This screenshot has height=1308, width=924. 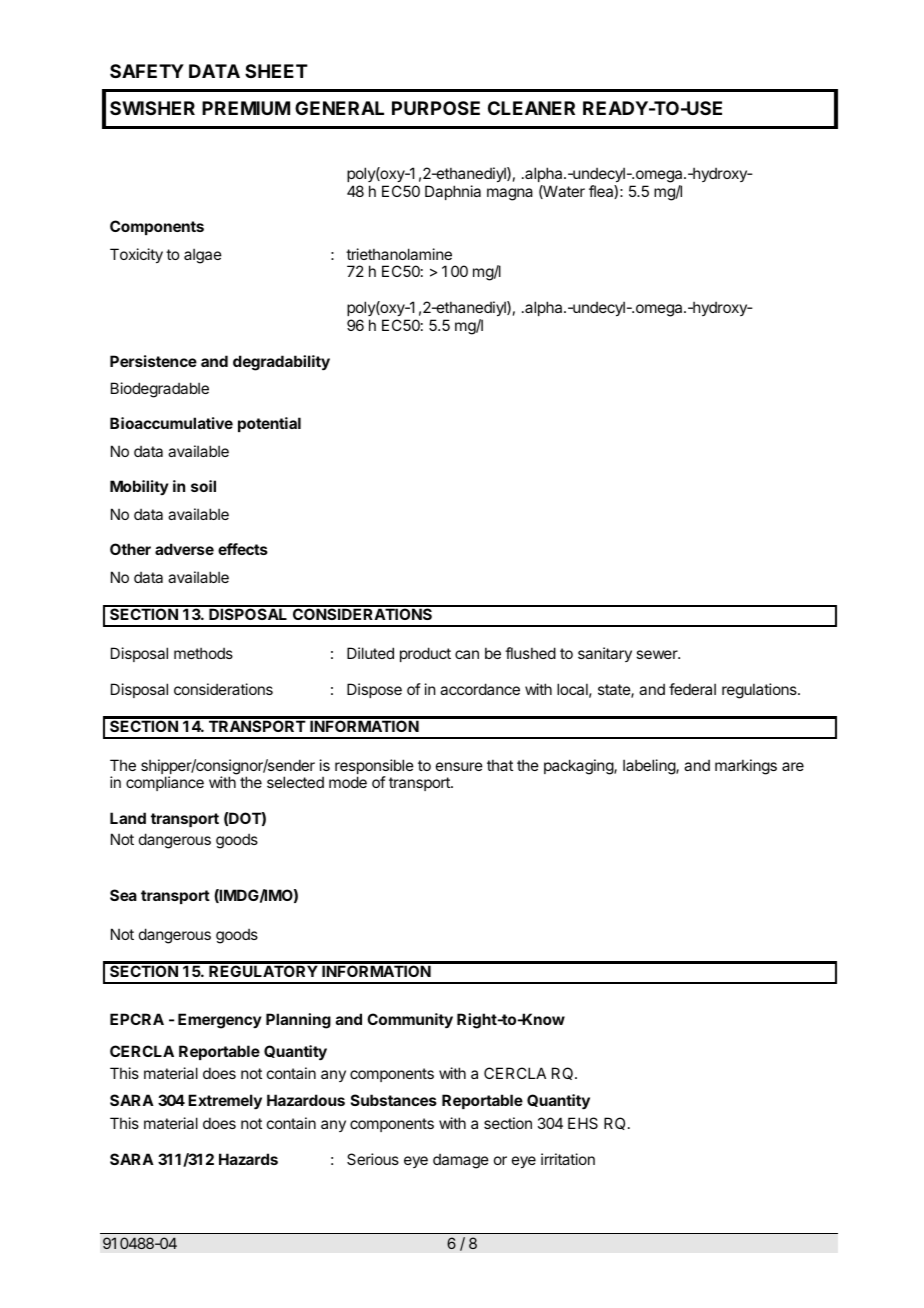 I want to click on can, so click(x=467, y=654).
